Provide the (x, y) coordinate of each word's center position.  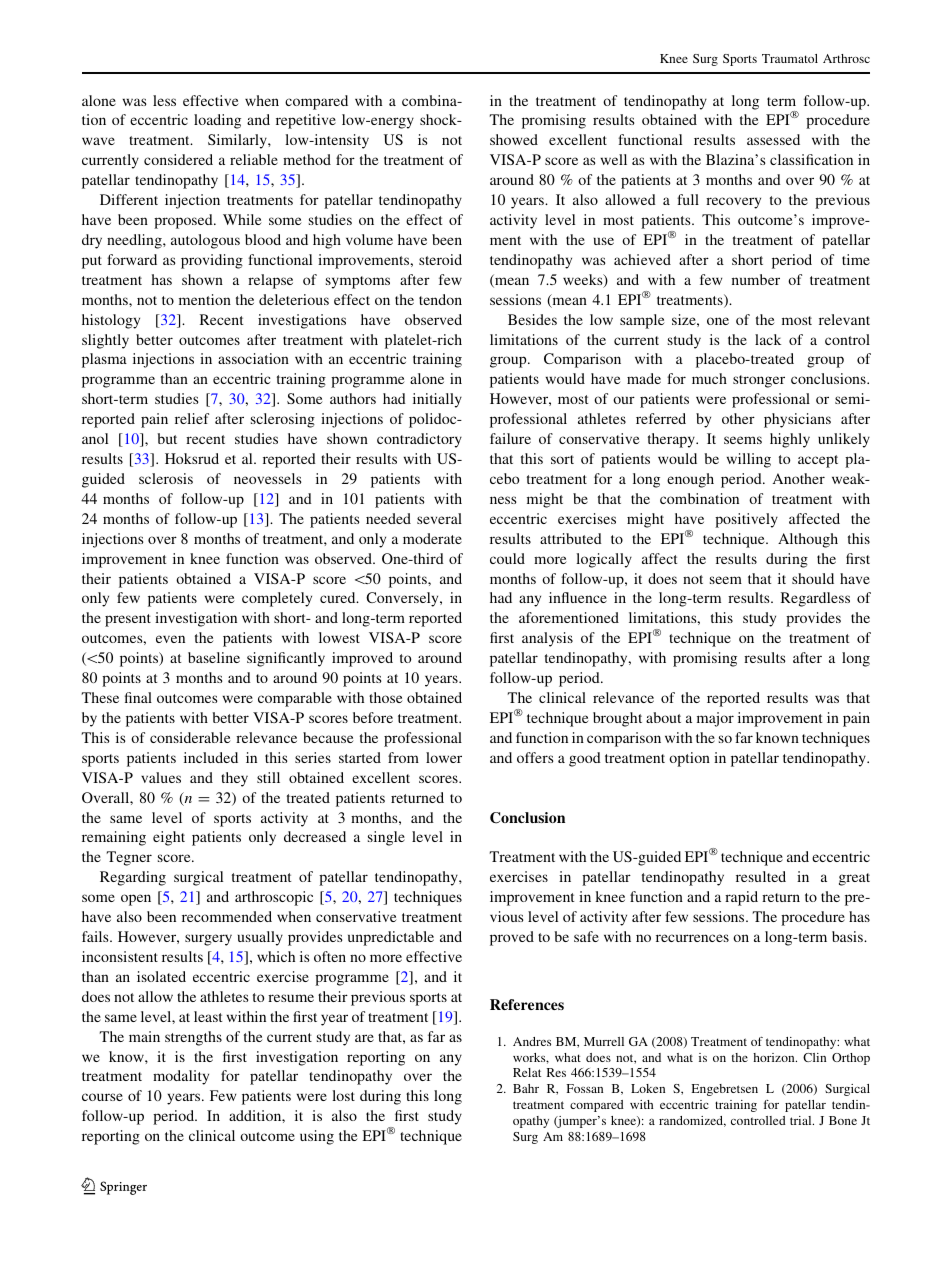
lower (444, 757)
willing (748, 460)
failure (510, 438)
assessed (773, 139)
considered (178, 159)
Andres (532, 1041)
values (161, 777)
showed (514, 139)
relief (192, 418)
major (715, 719)
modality (181, 1077)
